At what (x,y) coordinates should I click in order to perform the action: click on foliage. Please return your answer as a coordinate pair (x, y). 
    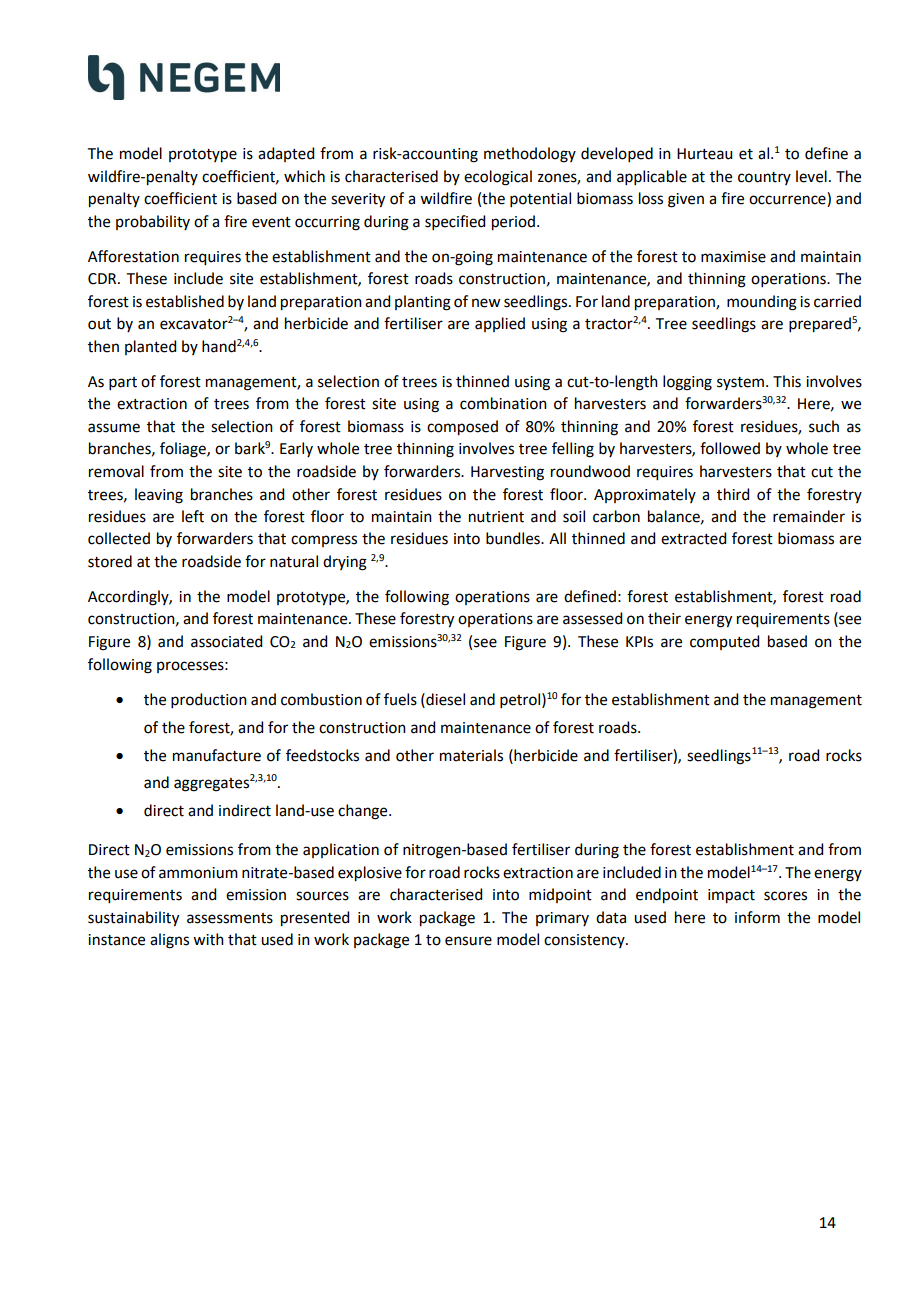
    Looking at the image, I should click on (184, 450).
